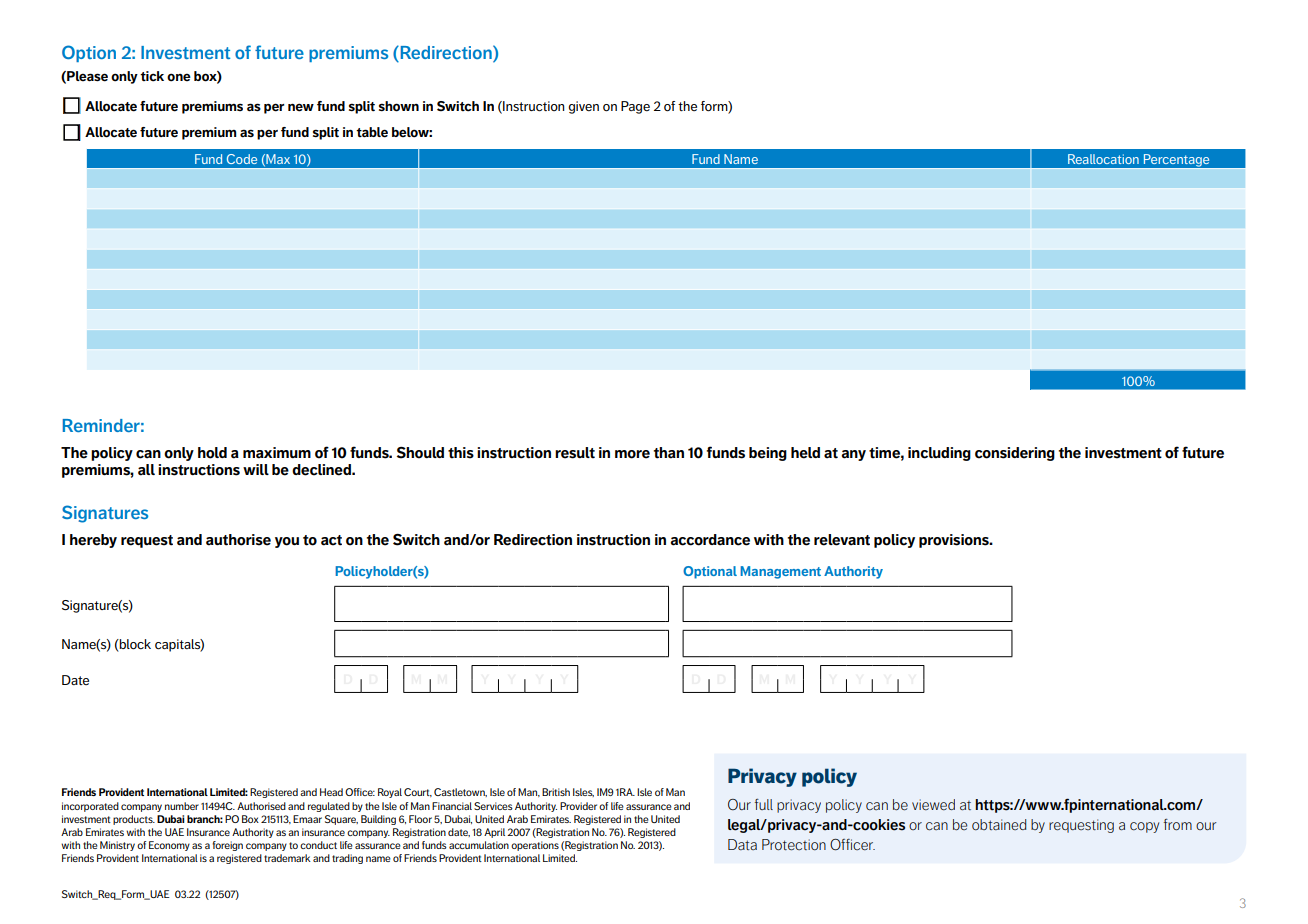 This document has width=1308, height=924. Describe the element at coordinates (999, 825) in the document. I see `obtained` at that location.
